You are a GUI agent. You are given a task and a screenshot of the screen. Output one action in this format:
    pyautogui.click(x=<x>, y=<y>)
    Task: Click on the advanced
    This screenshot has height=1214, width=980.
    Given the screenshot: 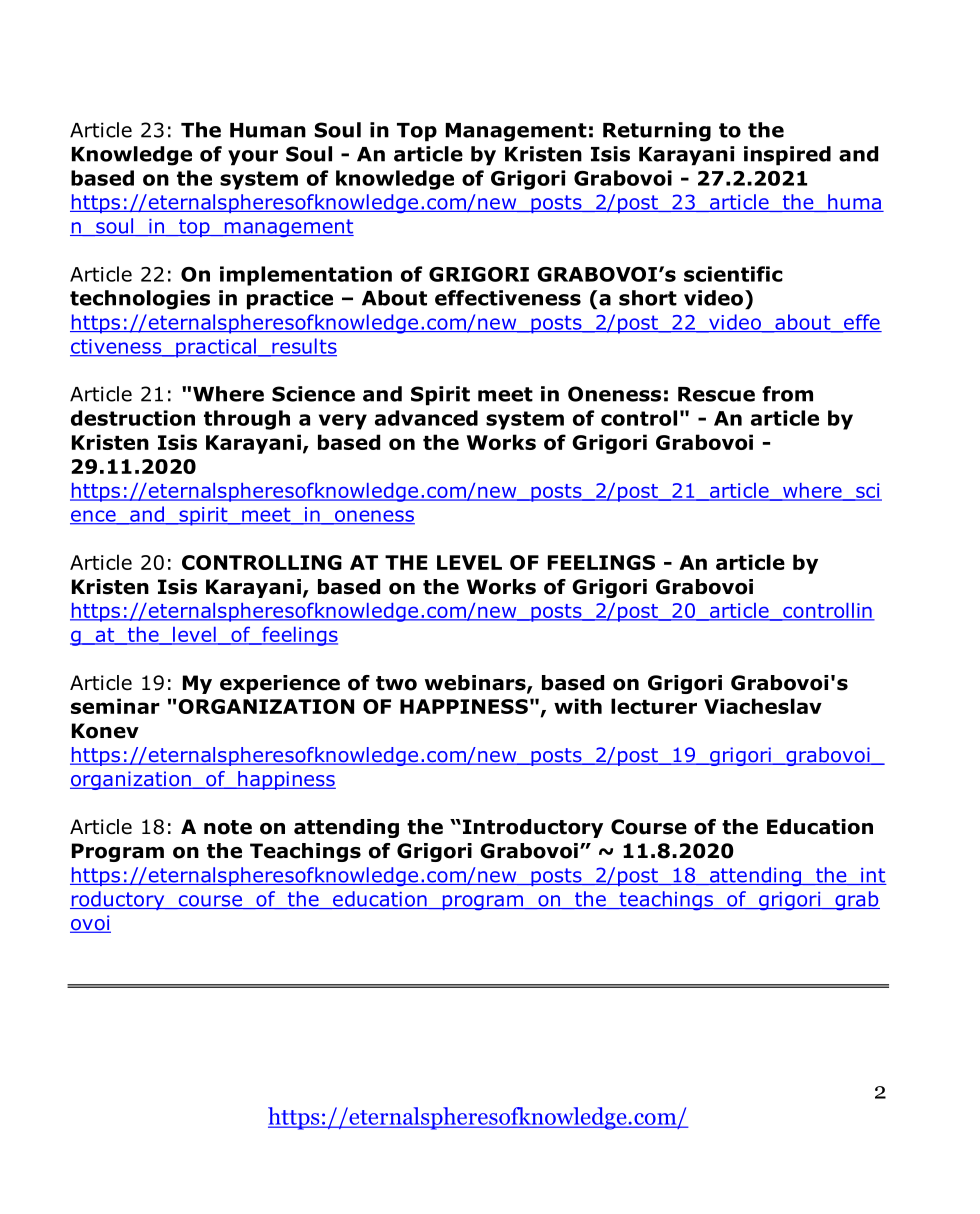 What is the action you would take?
    pyautogui.click(x=426, y=418)
